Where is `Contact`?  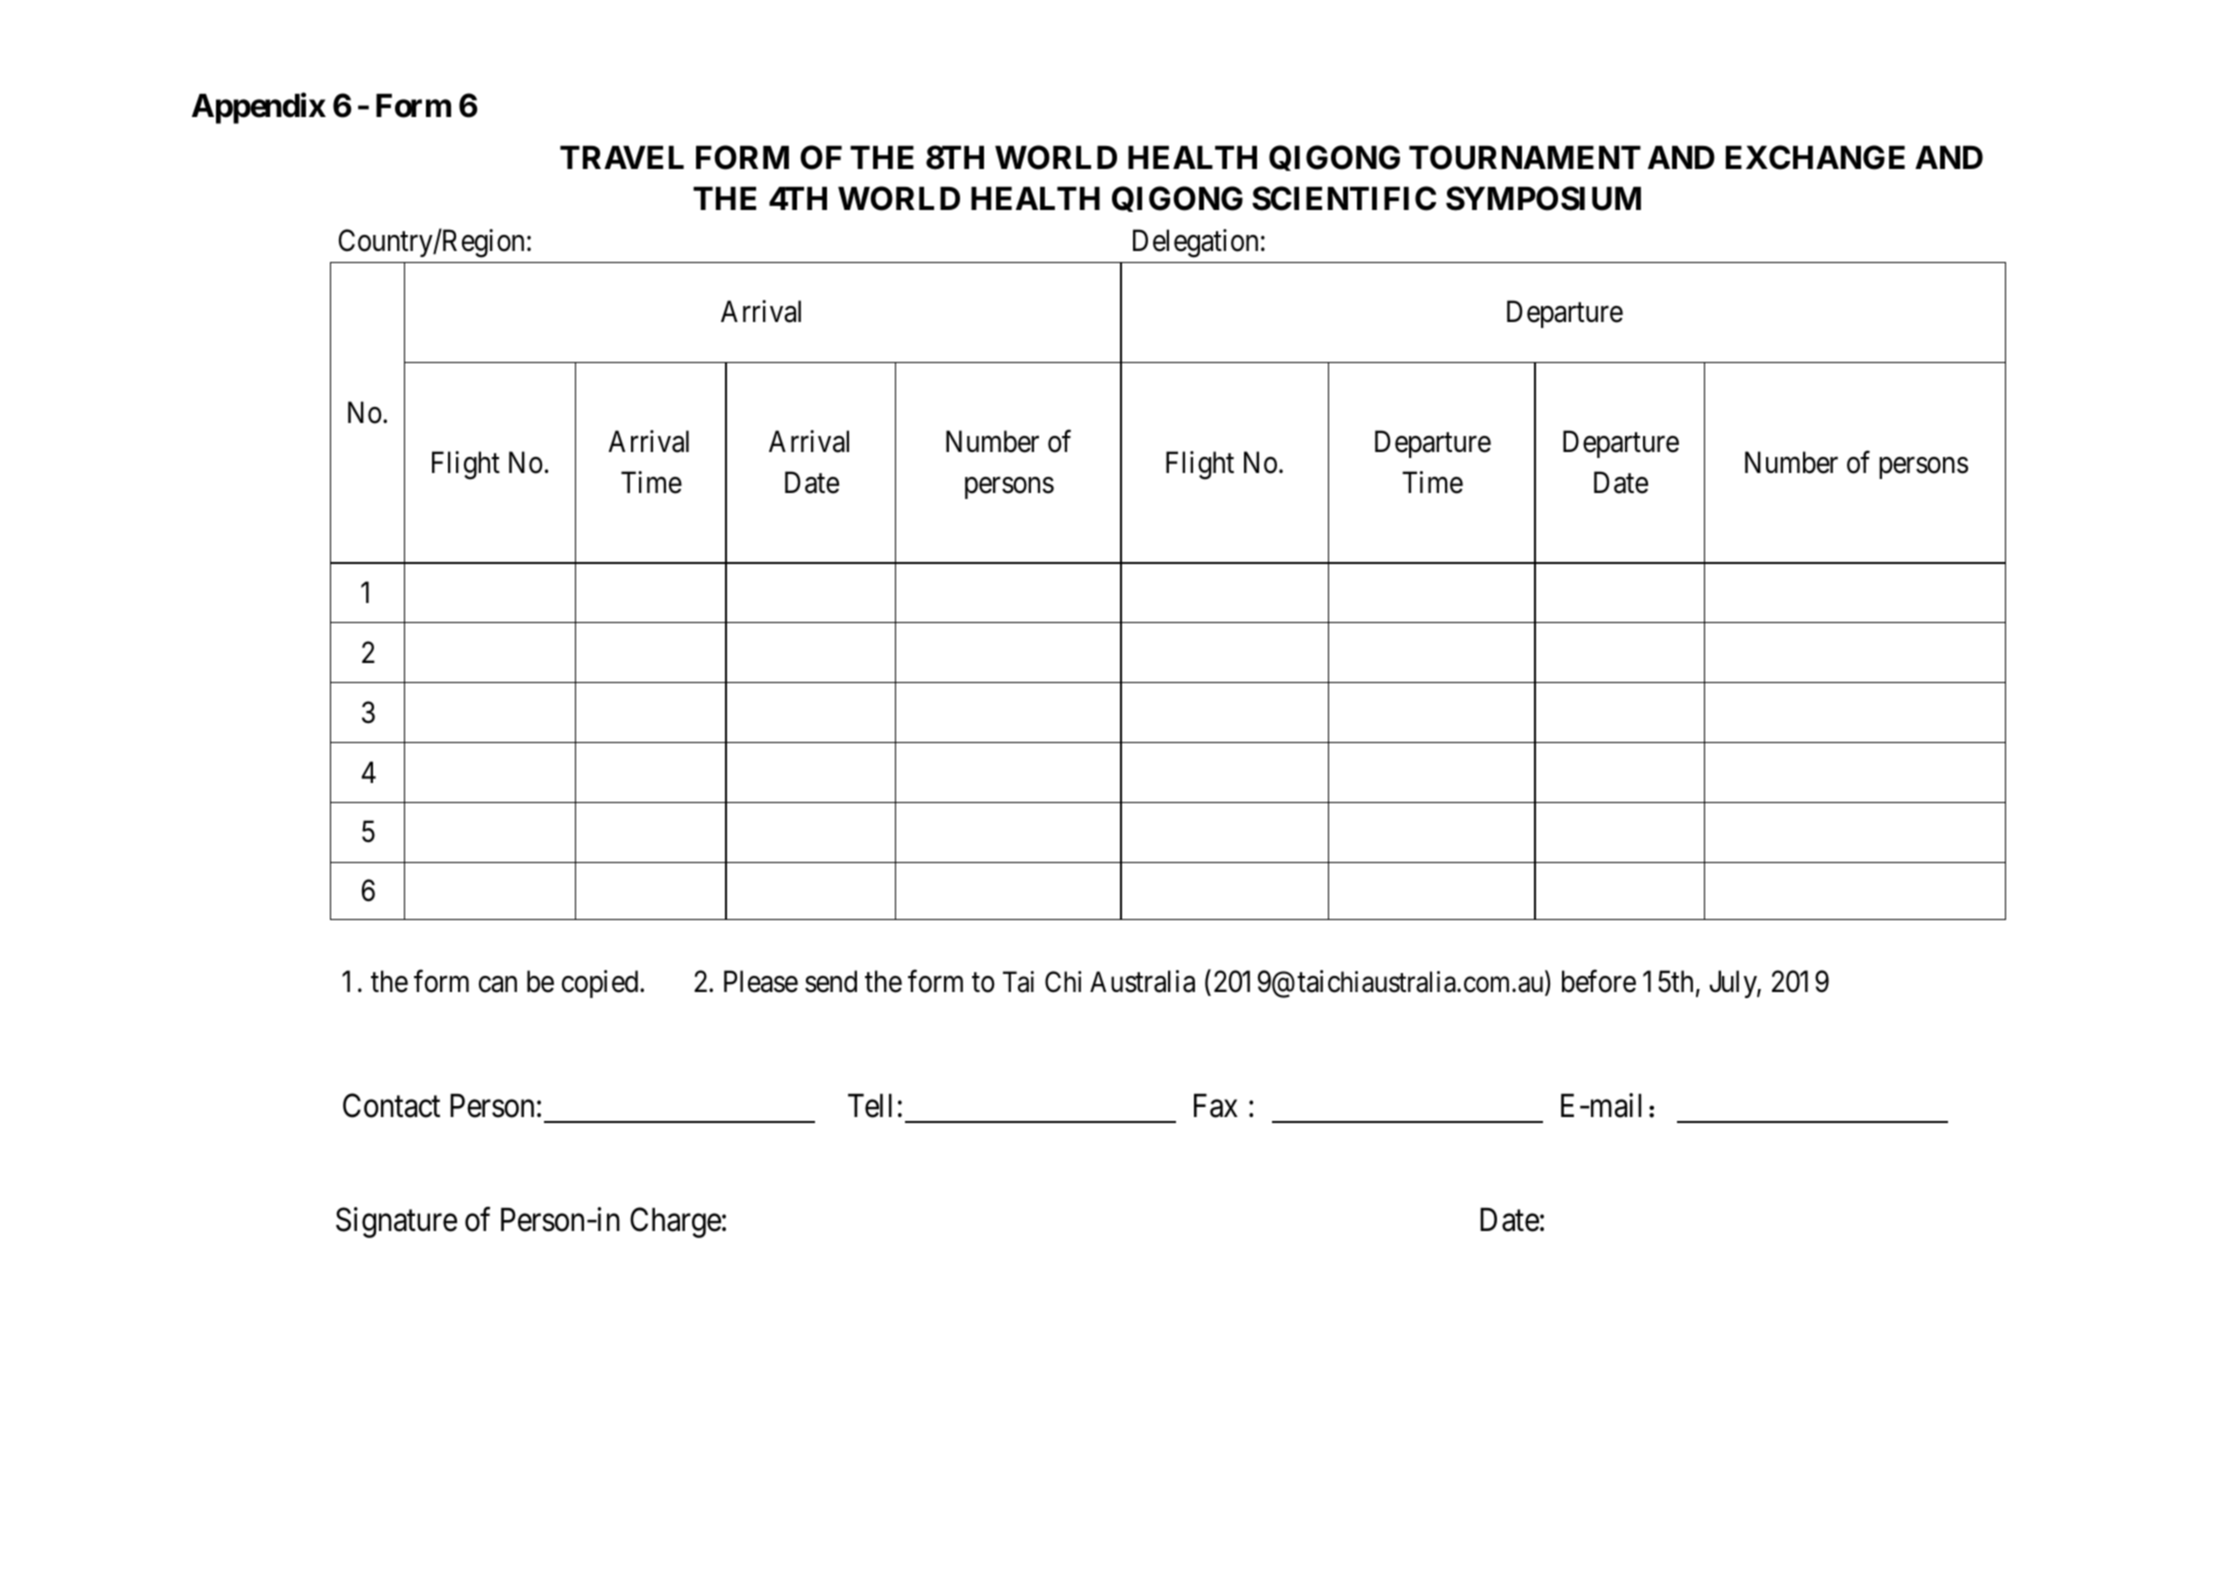 Contact is located at coordinates (391, 1106).
